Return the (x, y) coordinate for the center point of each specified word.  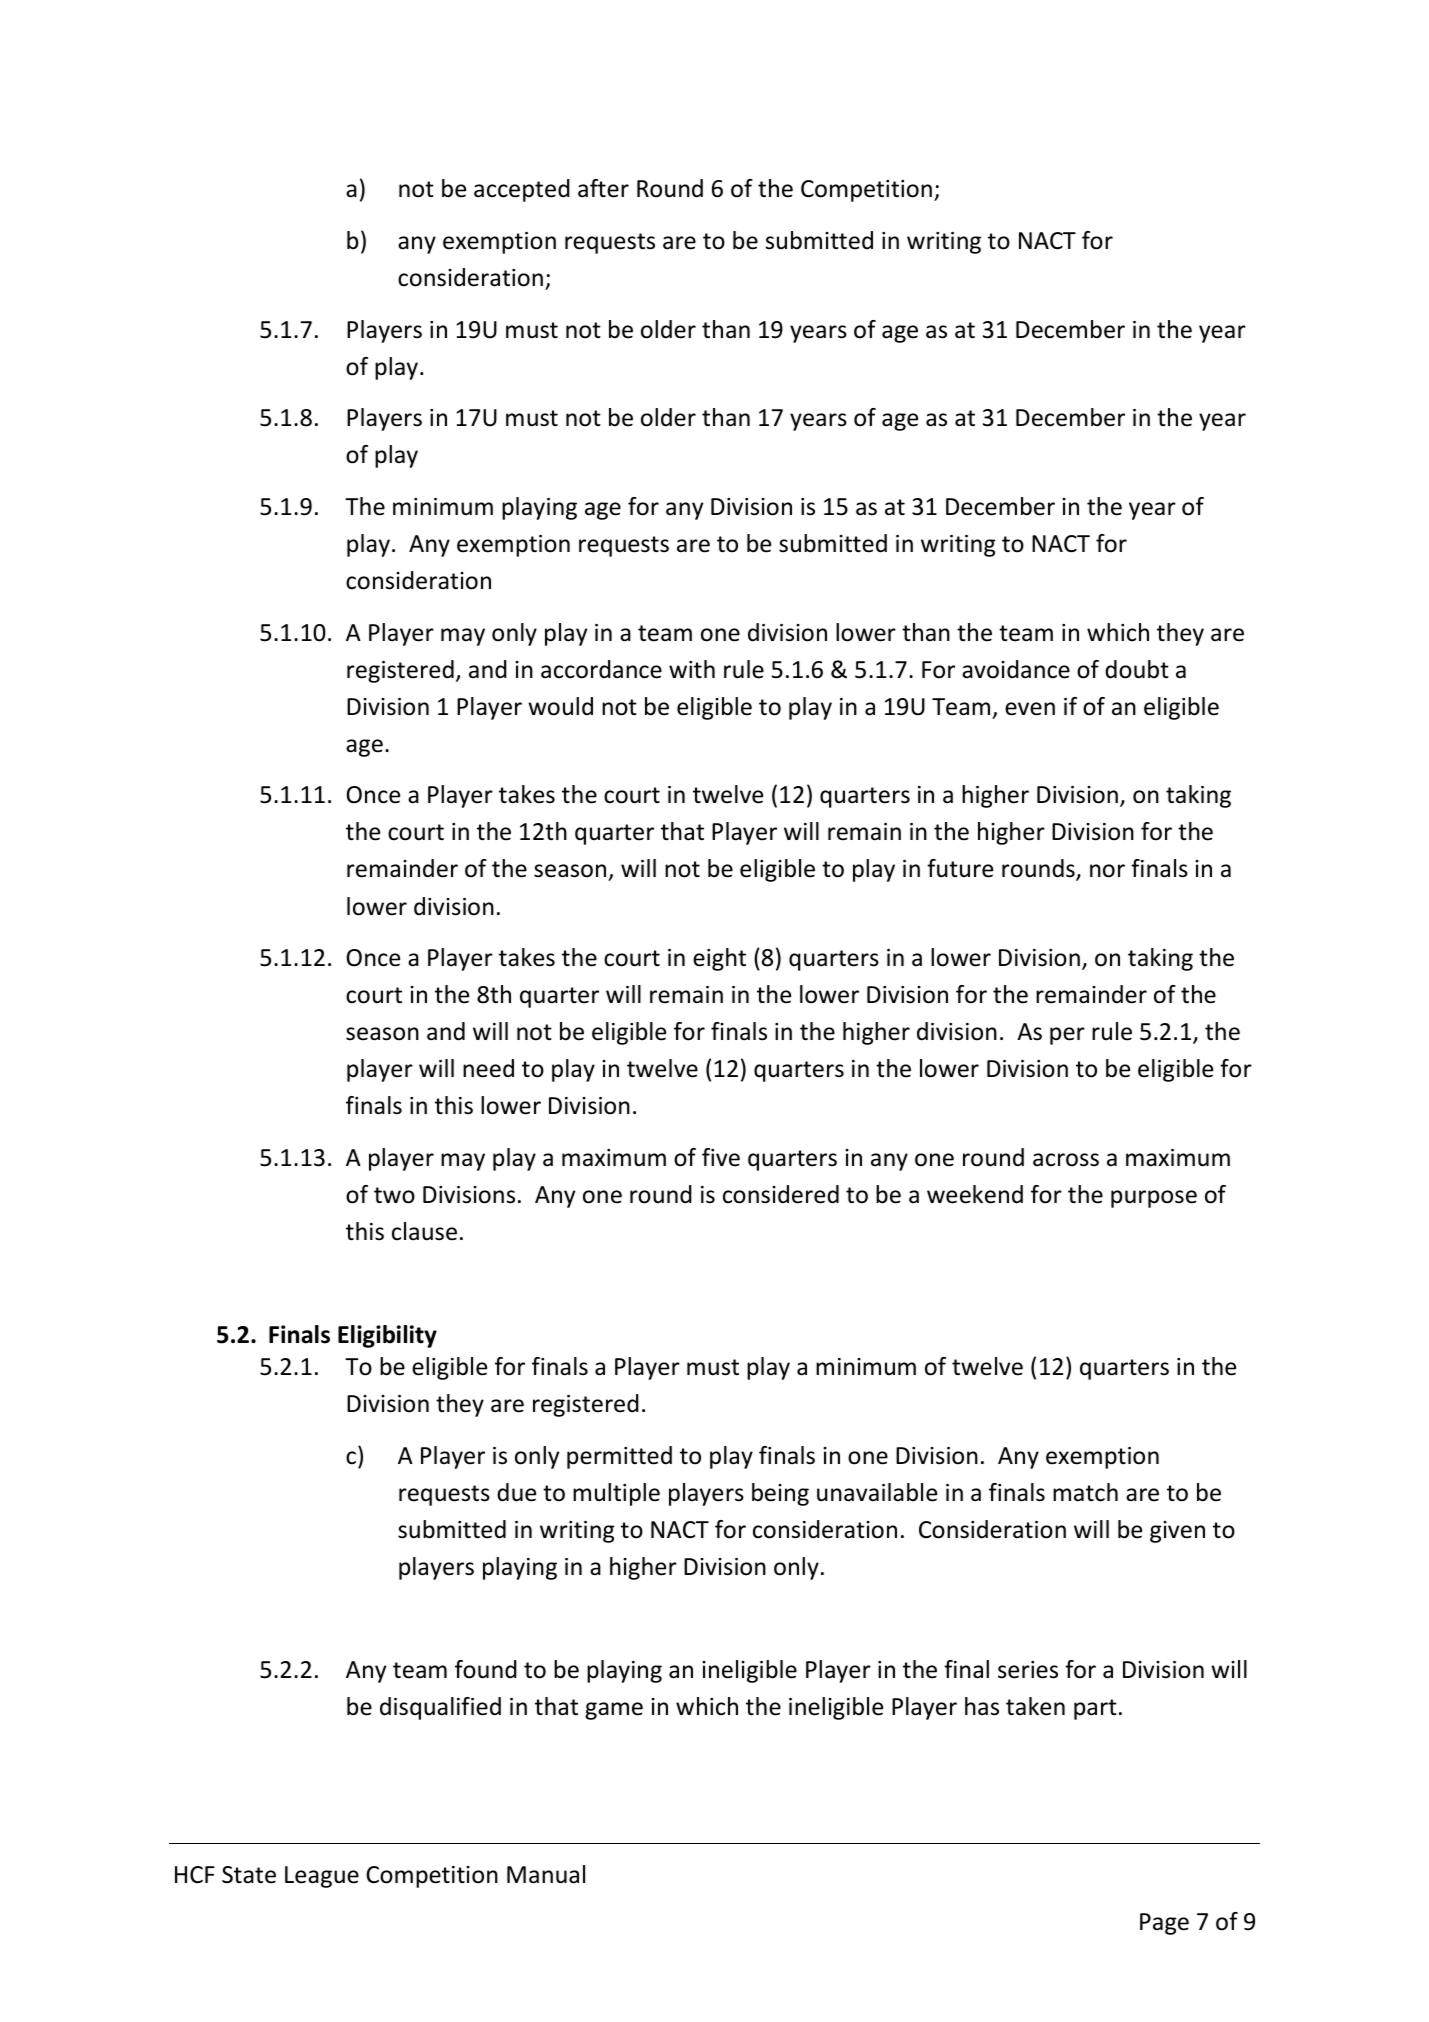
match (1085, 1492)
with (692, 669)
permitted (619, 1457)
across (1066, 1160)
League (322, 1877)
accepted (522, 190)
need (488, 1068)
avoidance (1016, 669)
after (603, 188)
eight (719, 959)
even (1030, 709)
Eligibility (387, 1336)
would (560, 706)
